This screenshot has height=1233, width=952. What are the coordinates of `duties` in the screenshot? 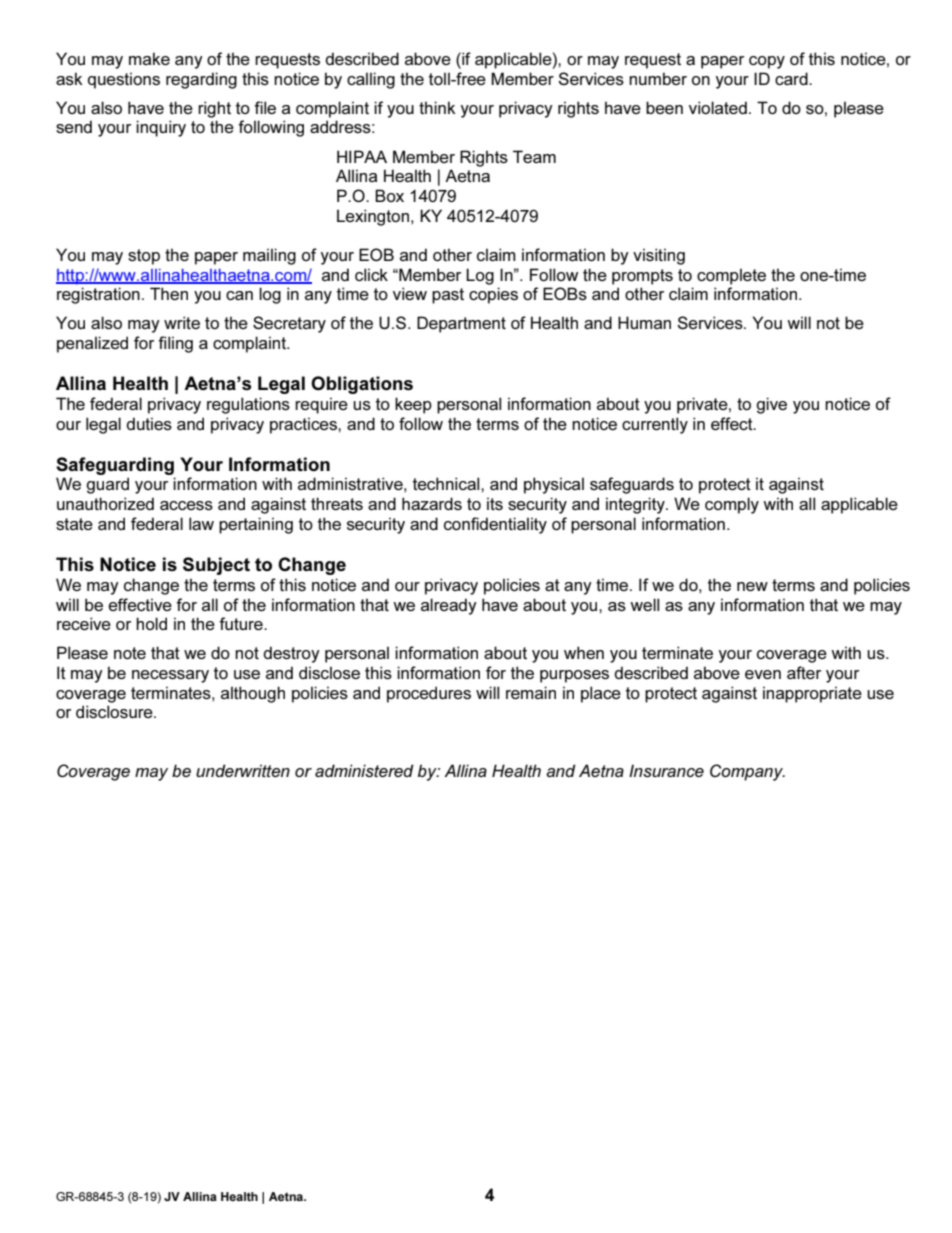 It's located at (149, 423).
